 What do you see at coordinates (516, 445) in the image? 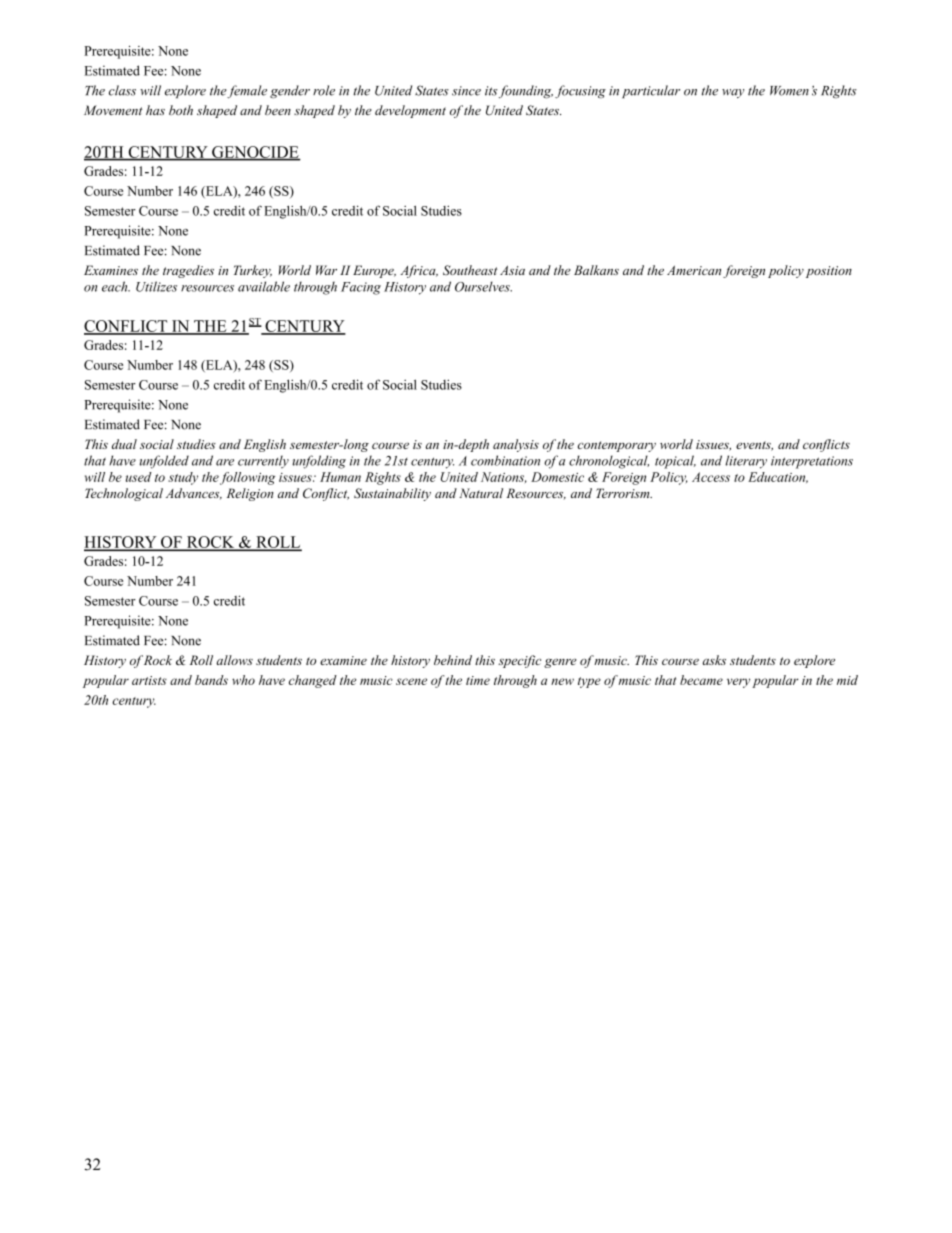
I see `analysis` at bounding box center [516, 445].
